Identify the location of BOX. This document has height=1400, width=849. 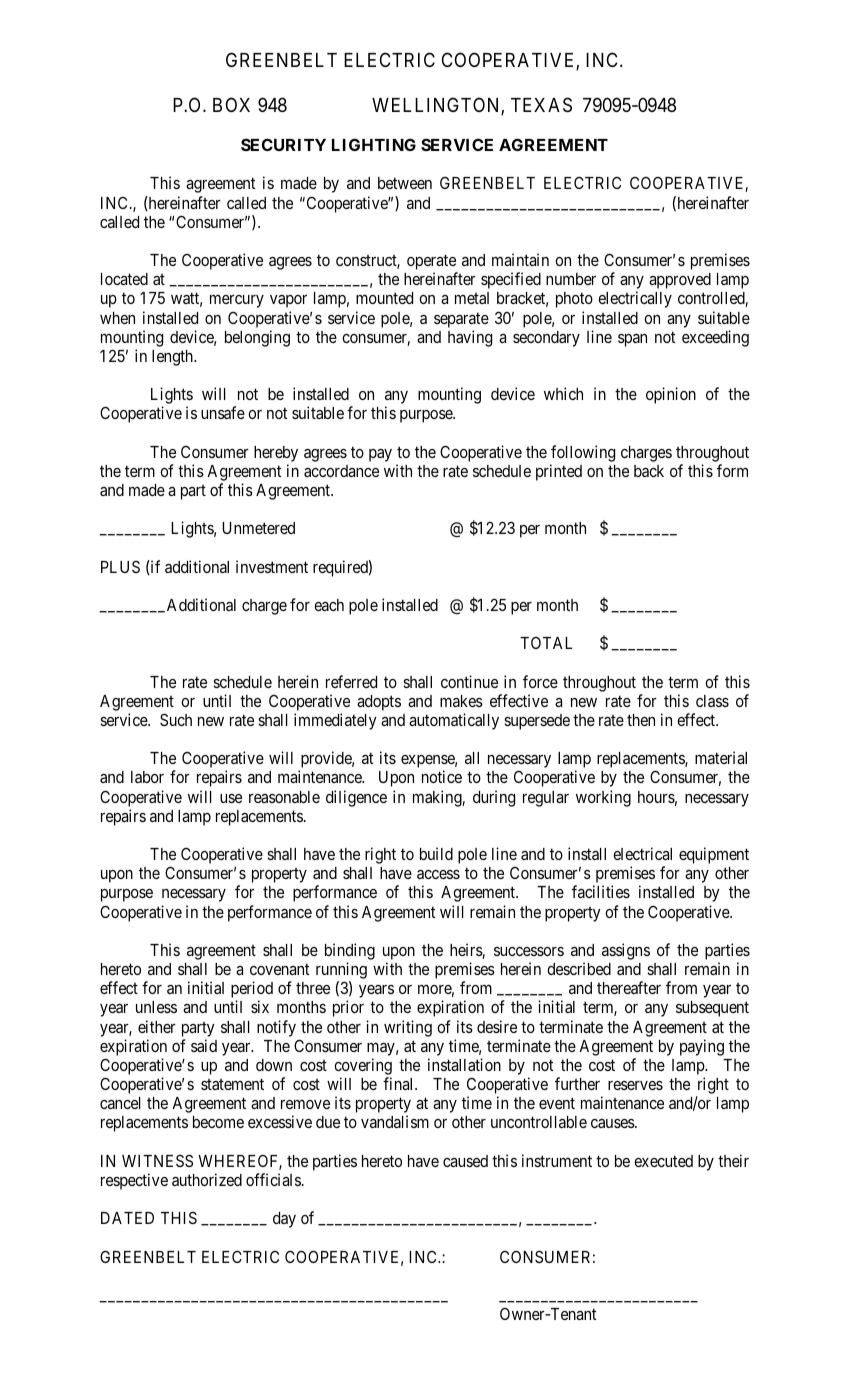
(231, 104).
